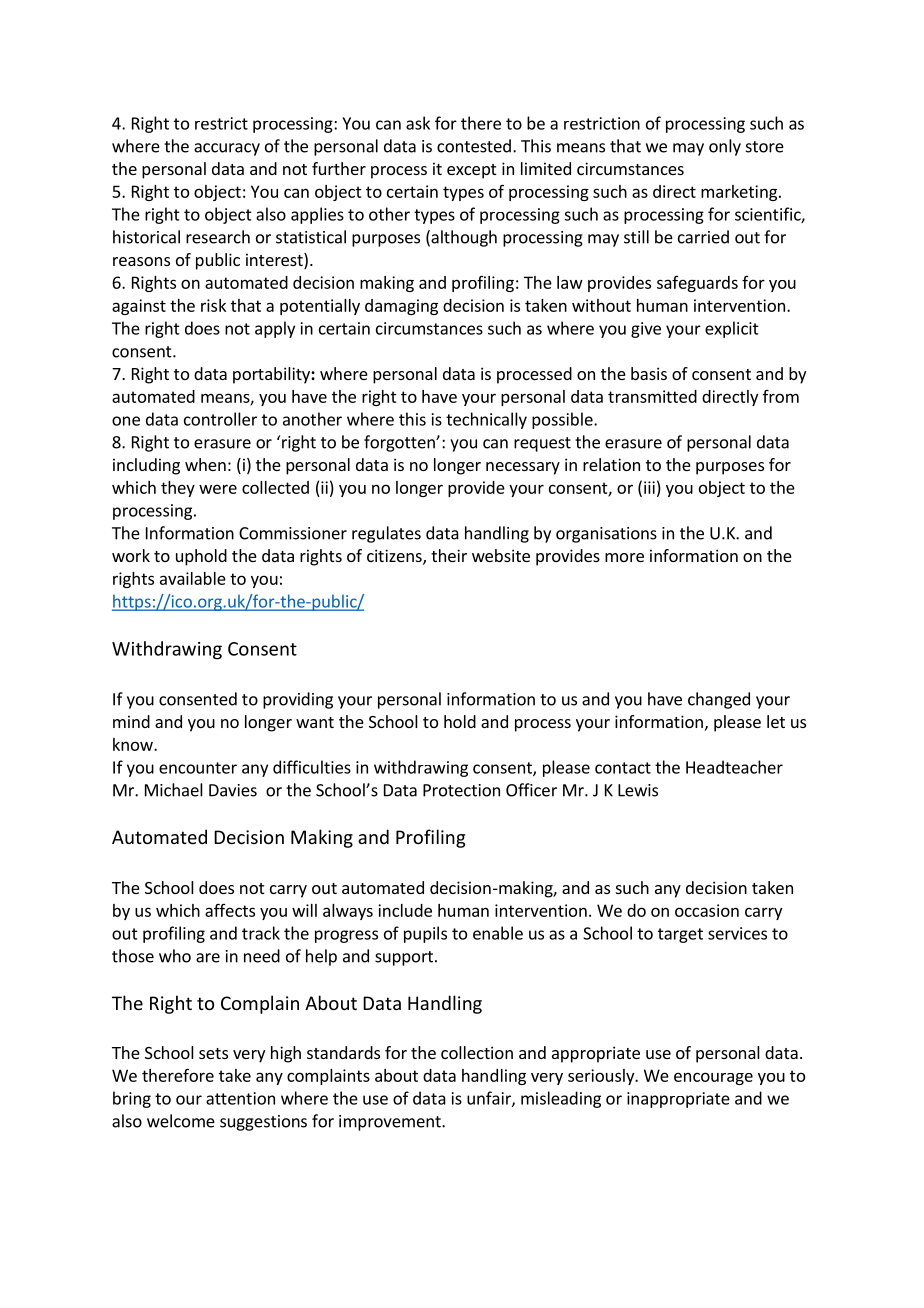 Image resolution: width=924 pixels, height=1308 pixels. Describe the element at coordinates (405, 910) in the screenshot. I see `include` at that location.
